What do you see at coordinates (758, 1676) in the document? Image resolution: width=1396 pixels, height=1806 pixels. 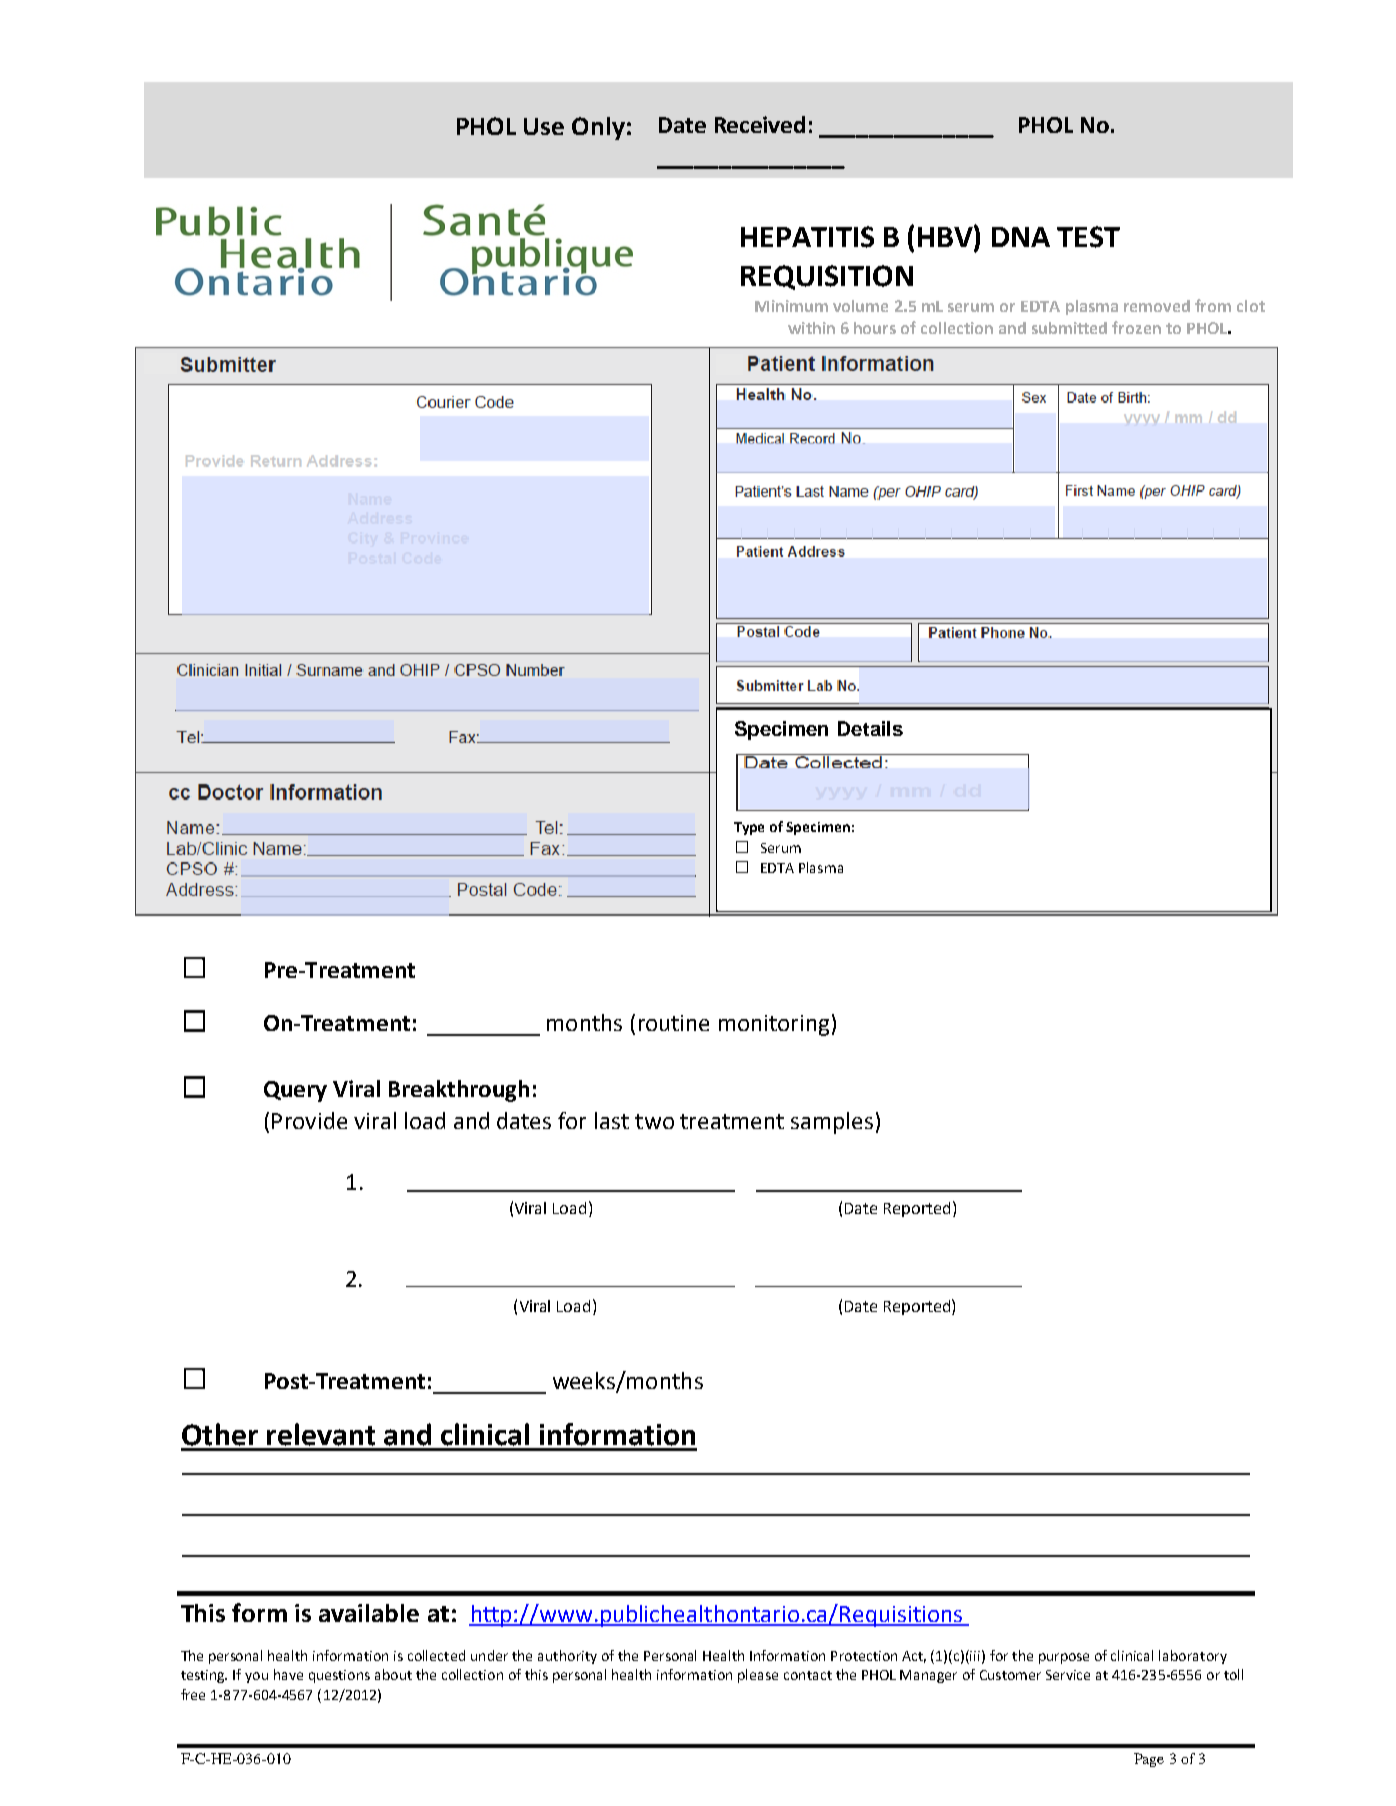 I see `please` at bounding box center [758, 1676].
